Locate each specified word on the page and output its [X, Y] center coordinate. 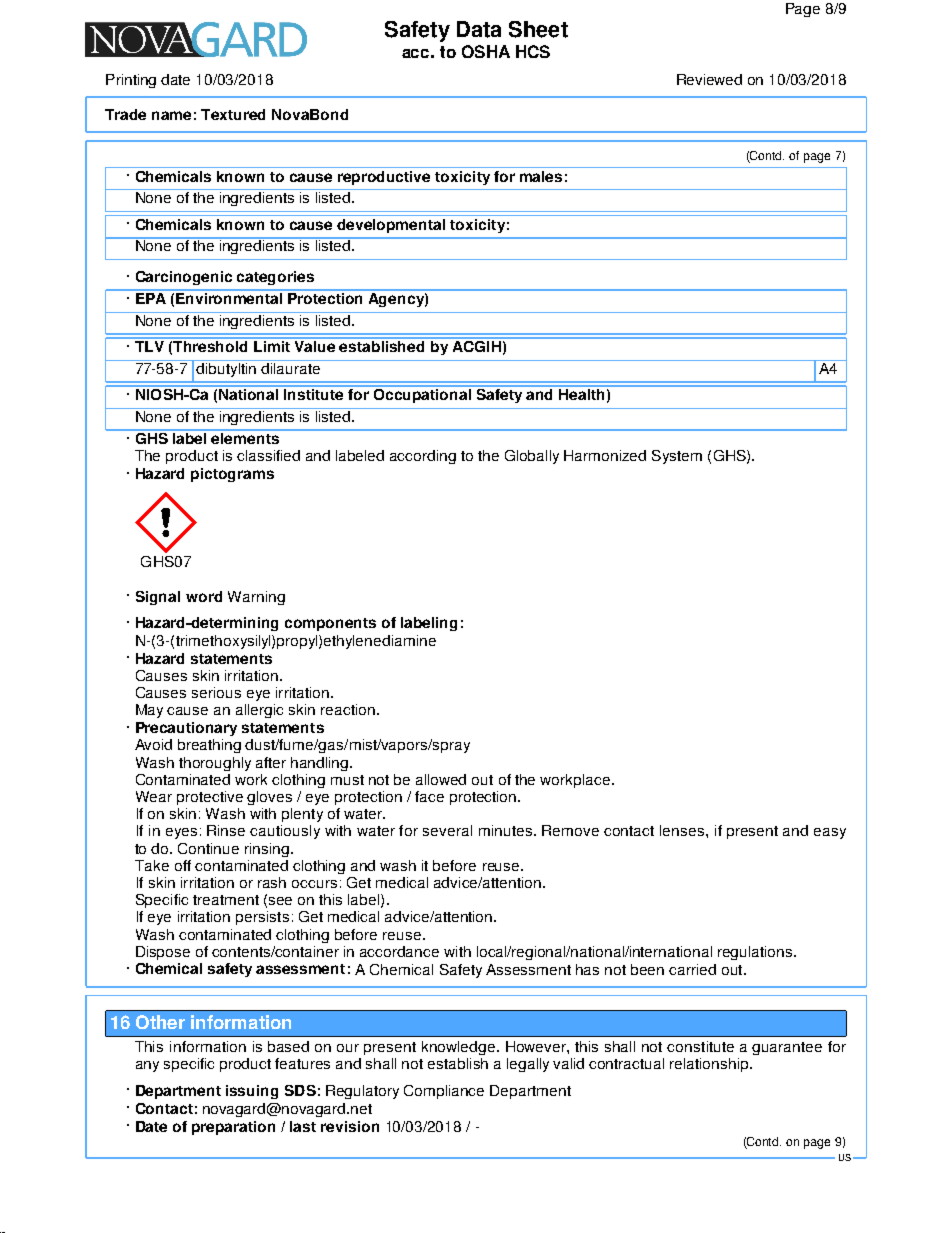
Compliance [444, 1092]
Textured [233, 114]
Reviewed [709, 79]
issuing [252, 1092]
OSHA [486, 51]
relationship [710, 1065]
